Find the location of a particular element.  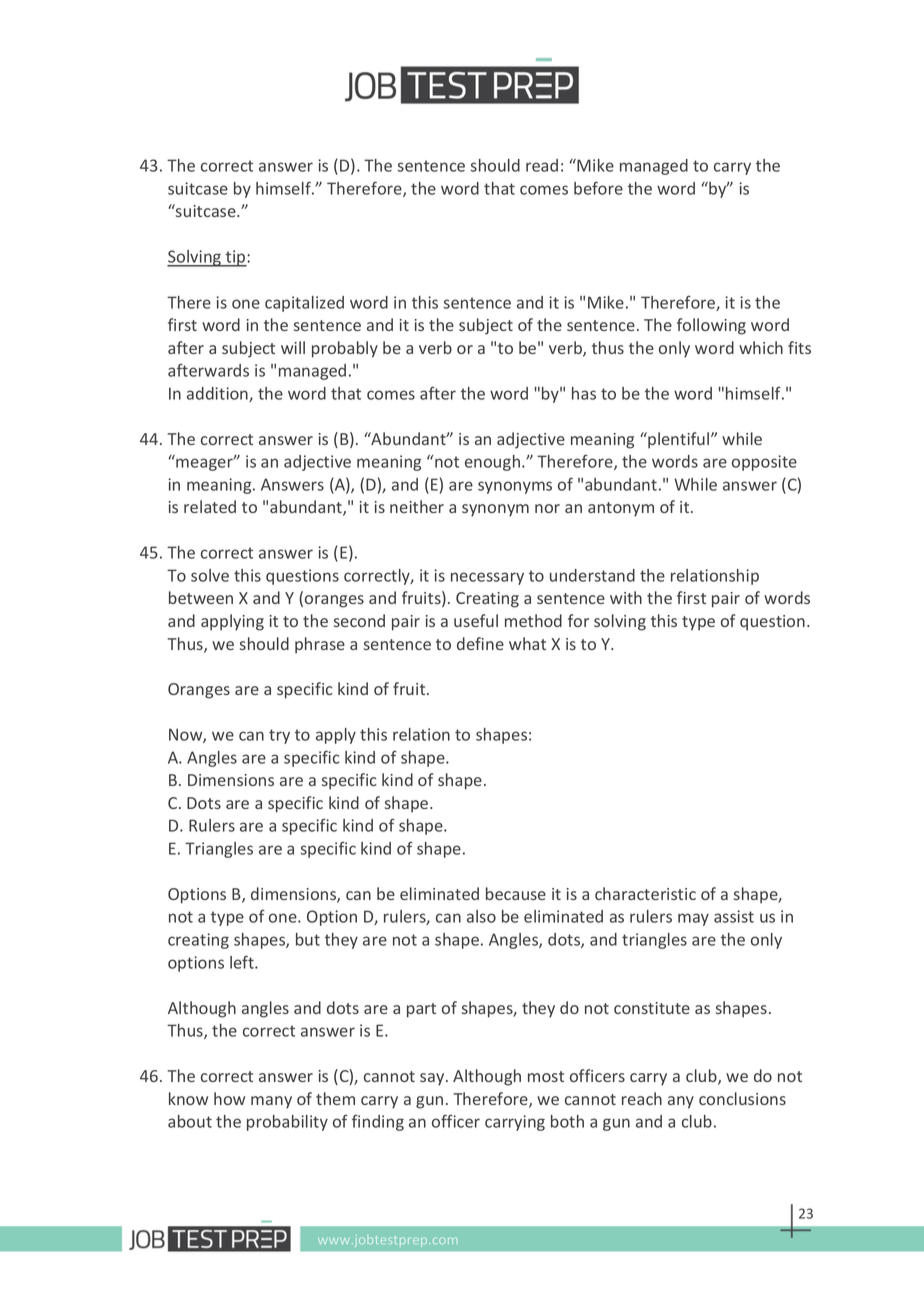

before is located at coordinates (598, 188).
